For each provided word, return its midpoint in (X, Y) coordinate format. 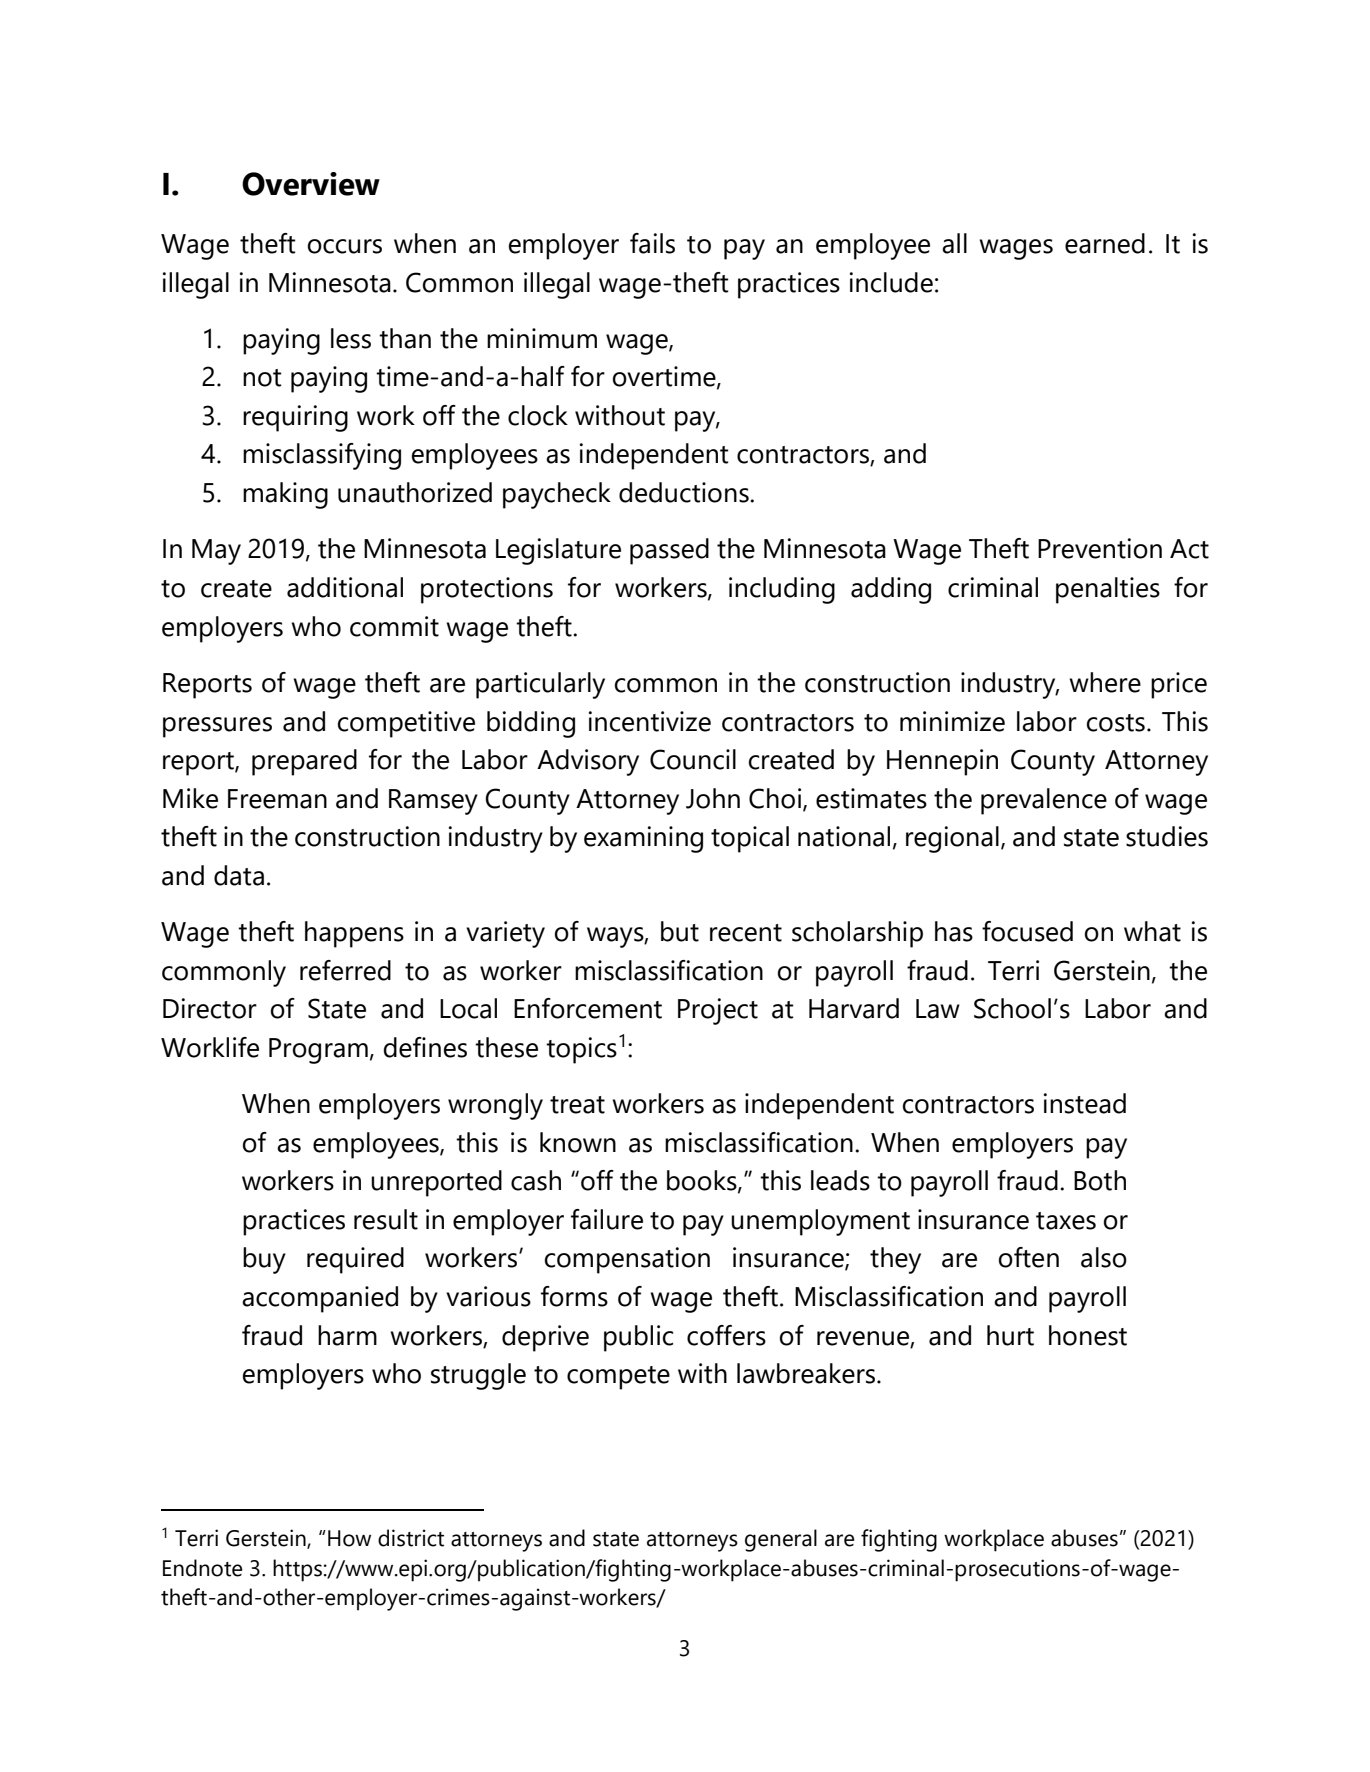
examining (643, 839)
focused (1027, 931)
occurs (345, 246)
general (781, 1540)
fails (652, 243)
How (349, 1538)
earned (1105, 243)
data (239, 875)
